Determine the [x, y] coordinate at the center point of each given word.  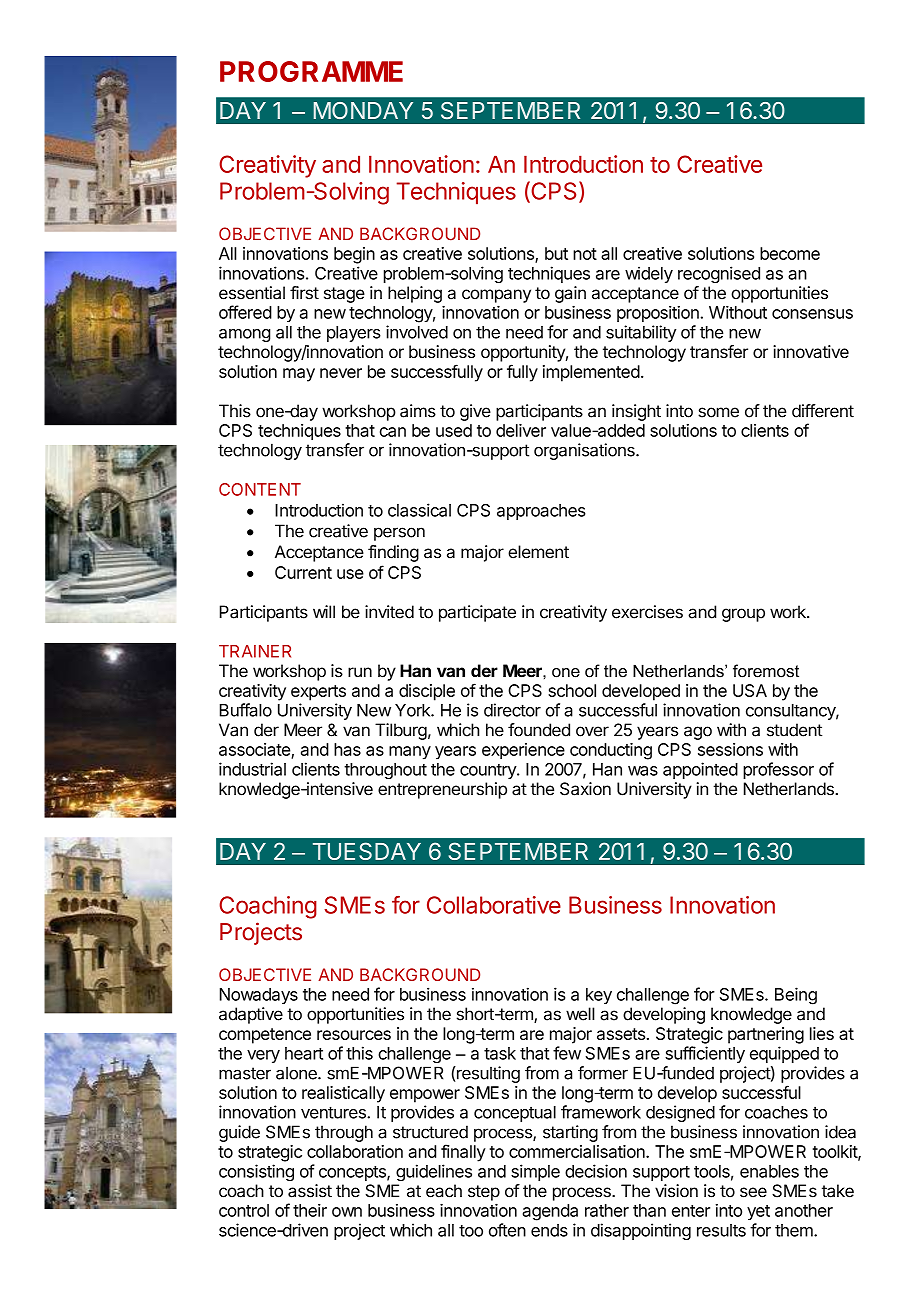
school [572, 690]
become [790, 253]
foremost [766, 671]
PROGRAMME [311, 71]
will [324, 611]
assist [310, 1191]
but [556, 253]
